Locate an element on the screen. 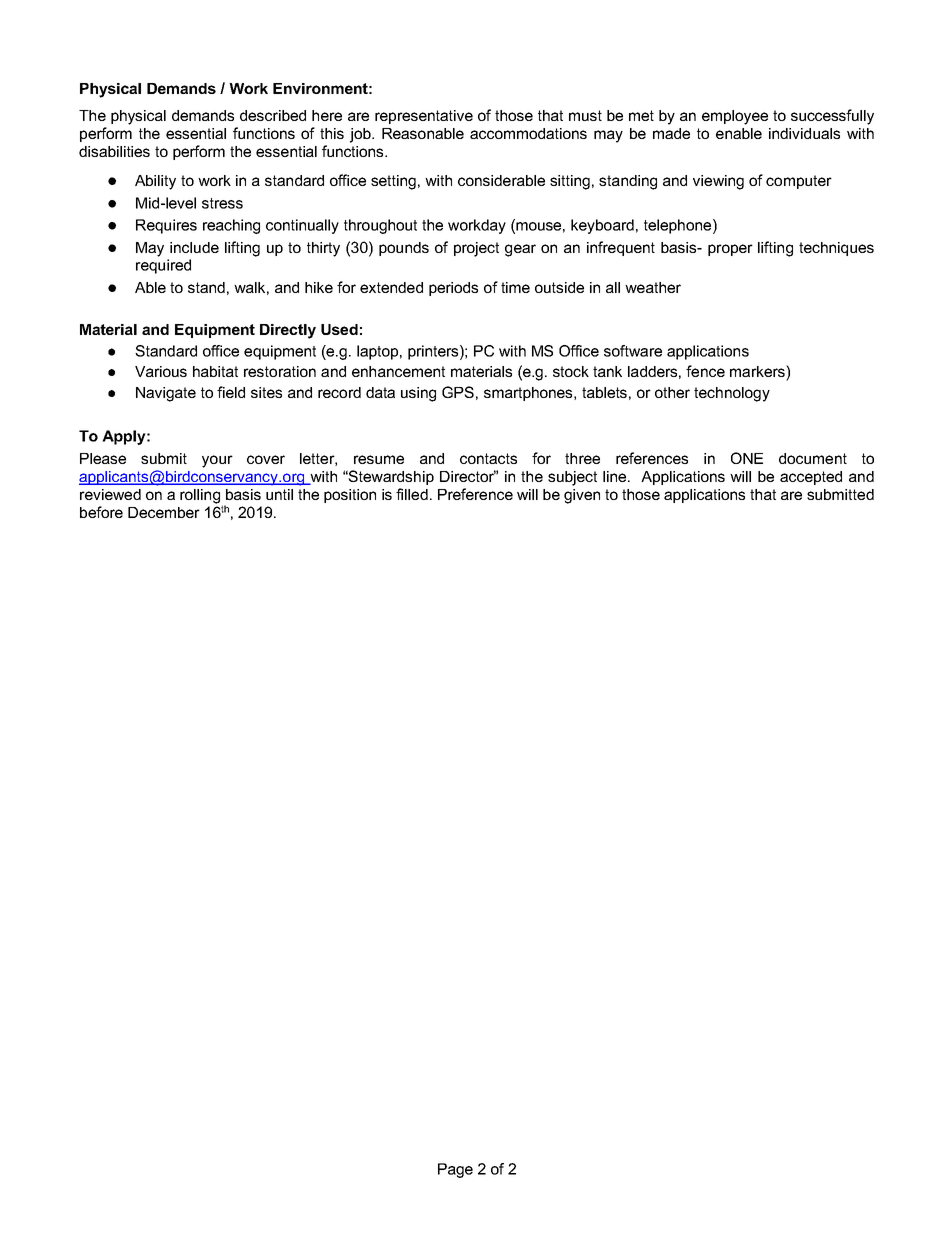 The image size is (952, 1233). December is located at coordinates (164, 512).
